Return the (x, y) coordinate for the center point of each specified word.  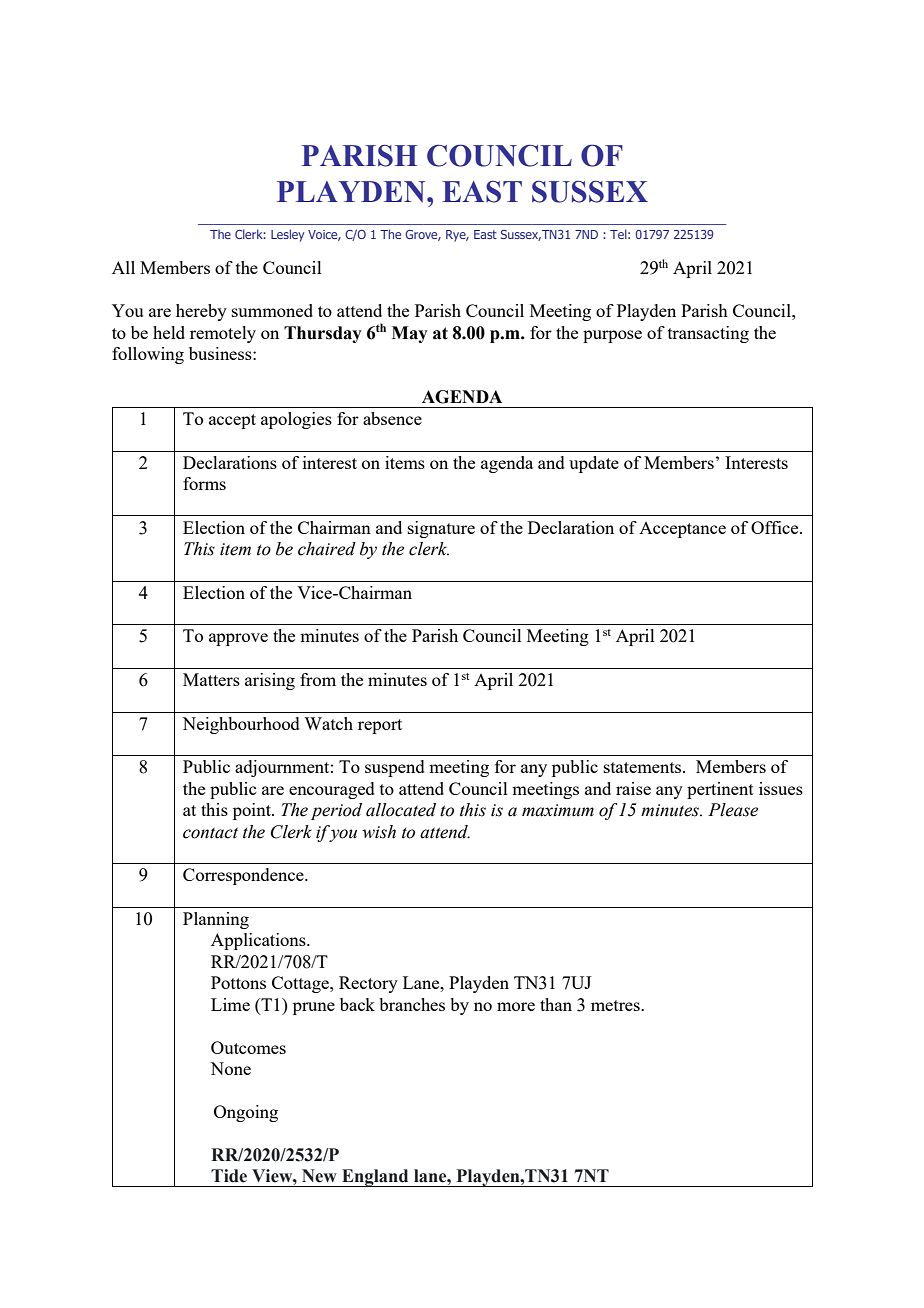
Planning (216, 920)
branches (412, 1004)
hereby (201, 312)
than (556, 1004)
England (375, 1178)
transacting (708, 334)
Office (776, 527)
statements (644, 767)
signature (441, 529)
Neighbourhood (241, 725)
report (380, 726)
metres (616, 1005)
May (410, 334)
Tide (229, 1176)
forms (204, 483)
